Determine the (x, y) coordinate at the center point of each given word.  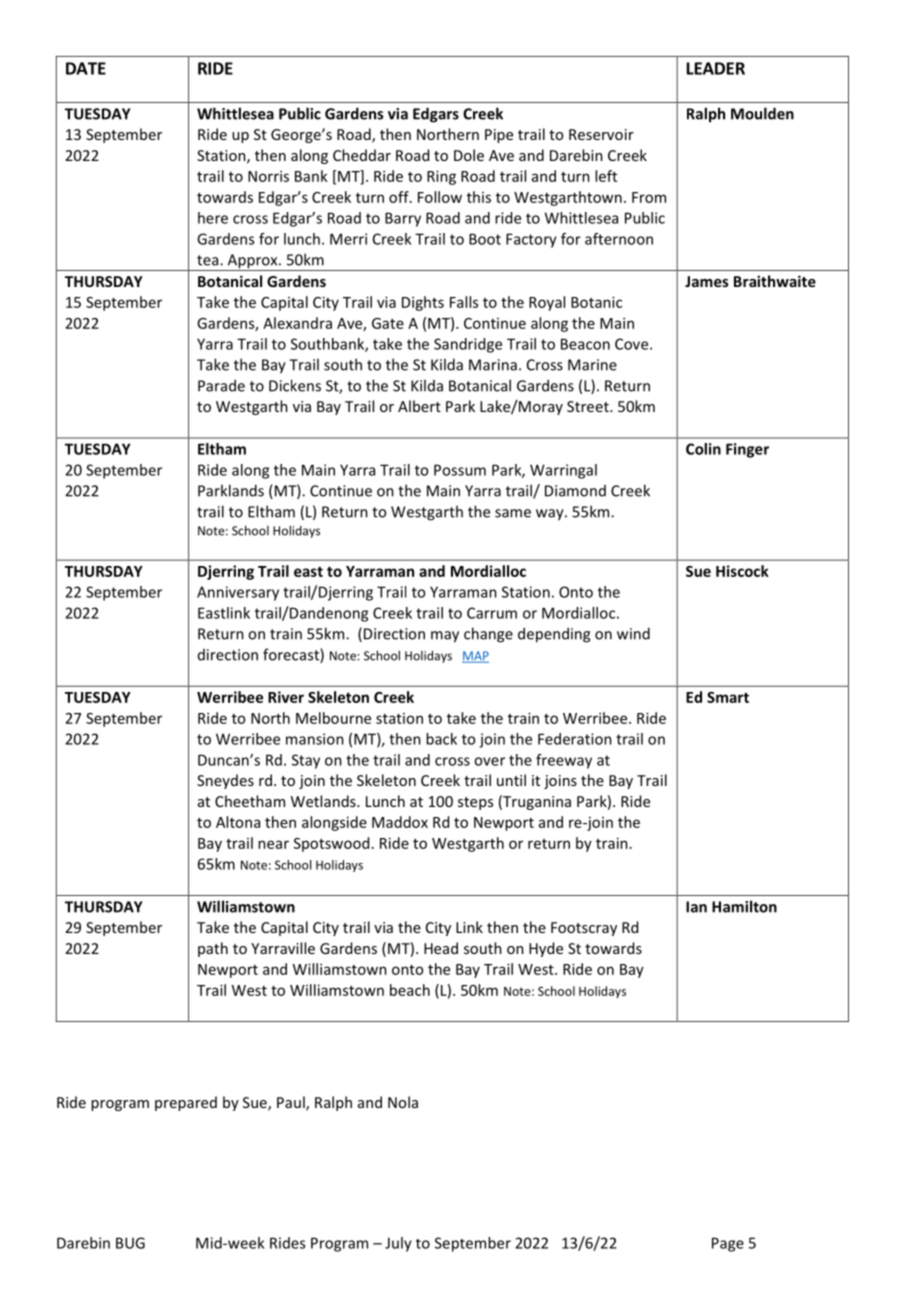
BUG (130, 1243)
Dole (469, 155)
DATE (86, 68)
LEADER (716, 68)
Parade (221, 385)
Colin (703, 449)
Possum (460, 470)
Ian (696, 907)
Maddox (400, 822)
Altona (238, 822)
